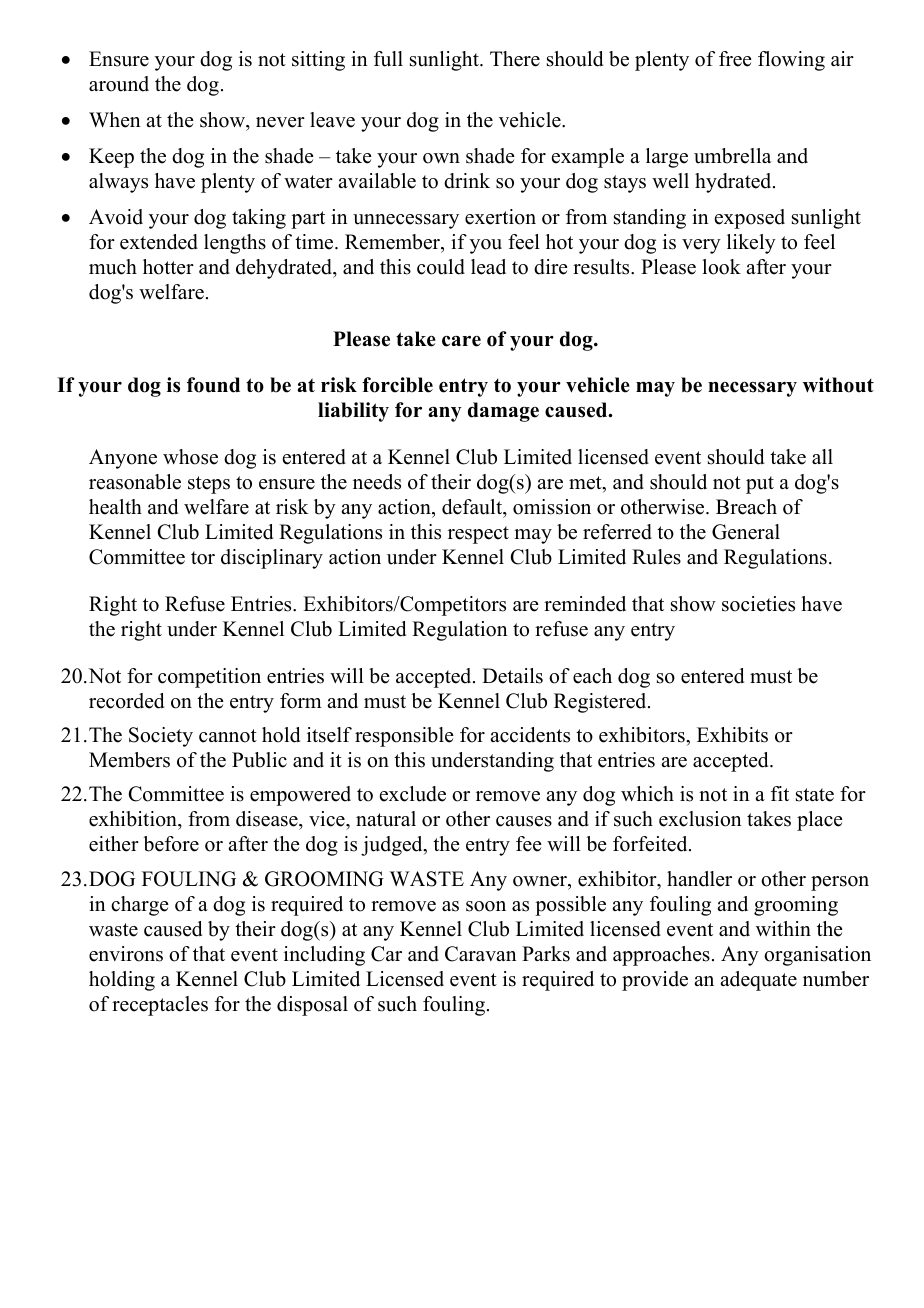 This document has height=1308, width=924. What do you see at coordinates (481, 954) in the document?
I see `Caravan` at bounding box center [481, 954].
